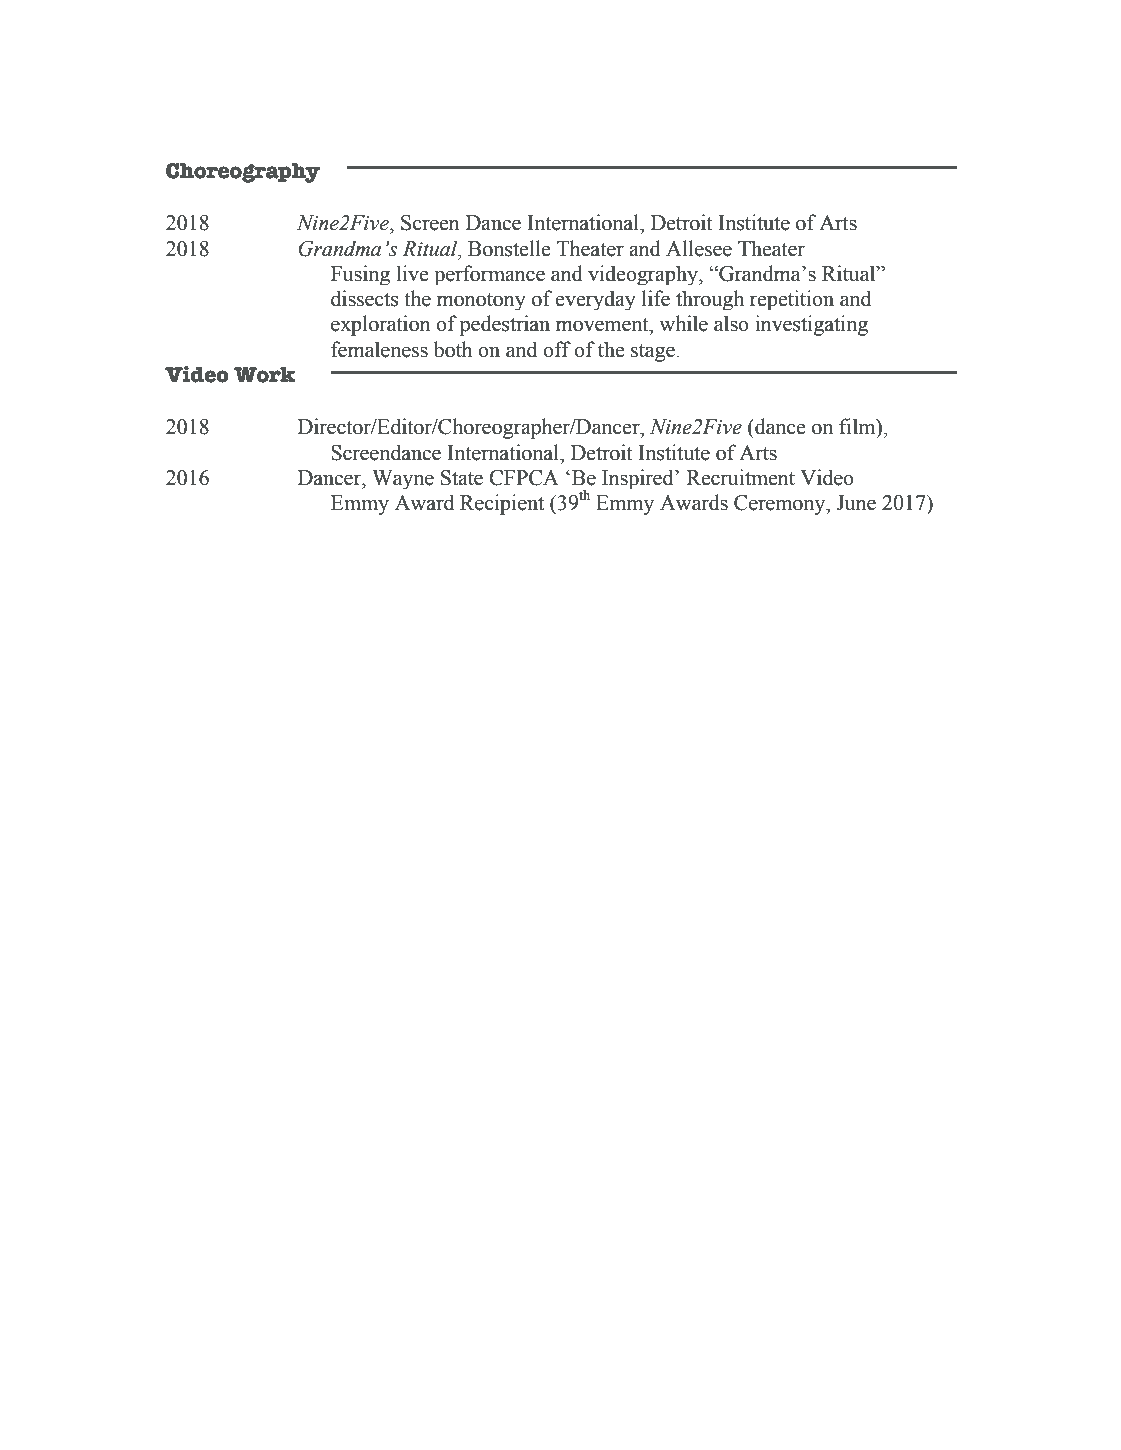  What do you see at coordinates (489, 275) in the document?
I see `performance` at bounding box center [489, 275].
